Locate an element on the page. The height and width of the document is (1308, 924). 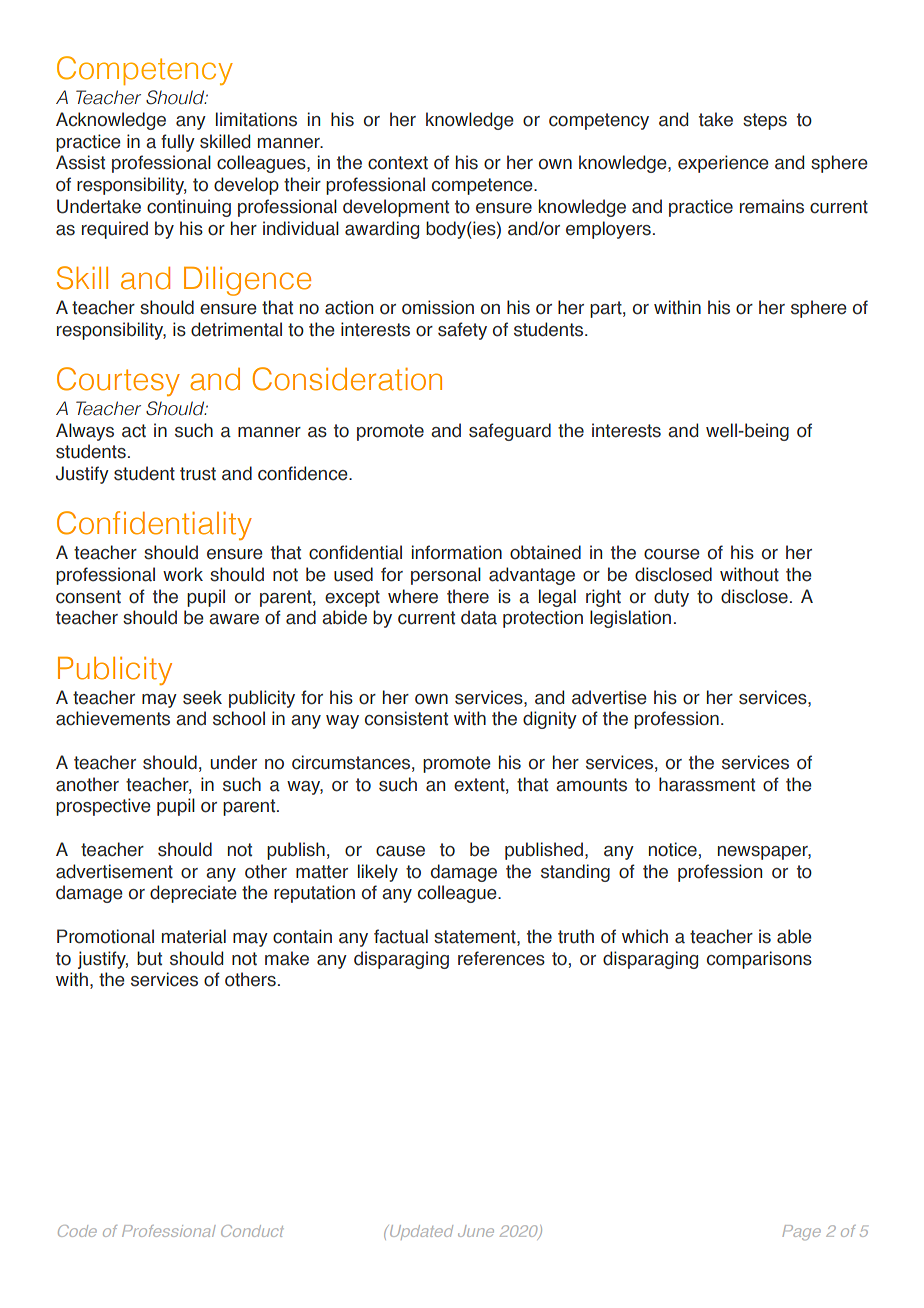
harassment is located at coordinates (707, 784).
